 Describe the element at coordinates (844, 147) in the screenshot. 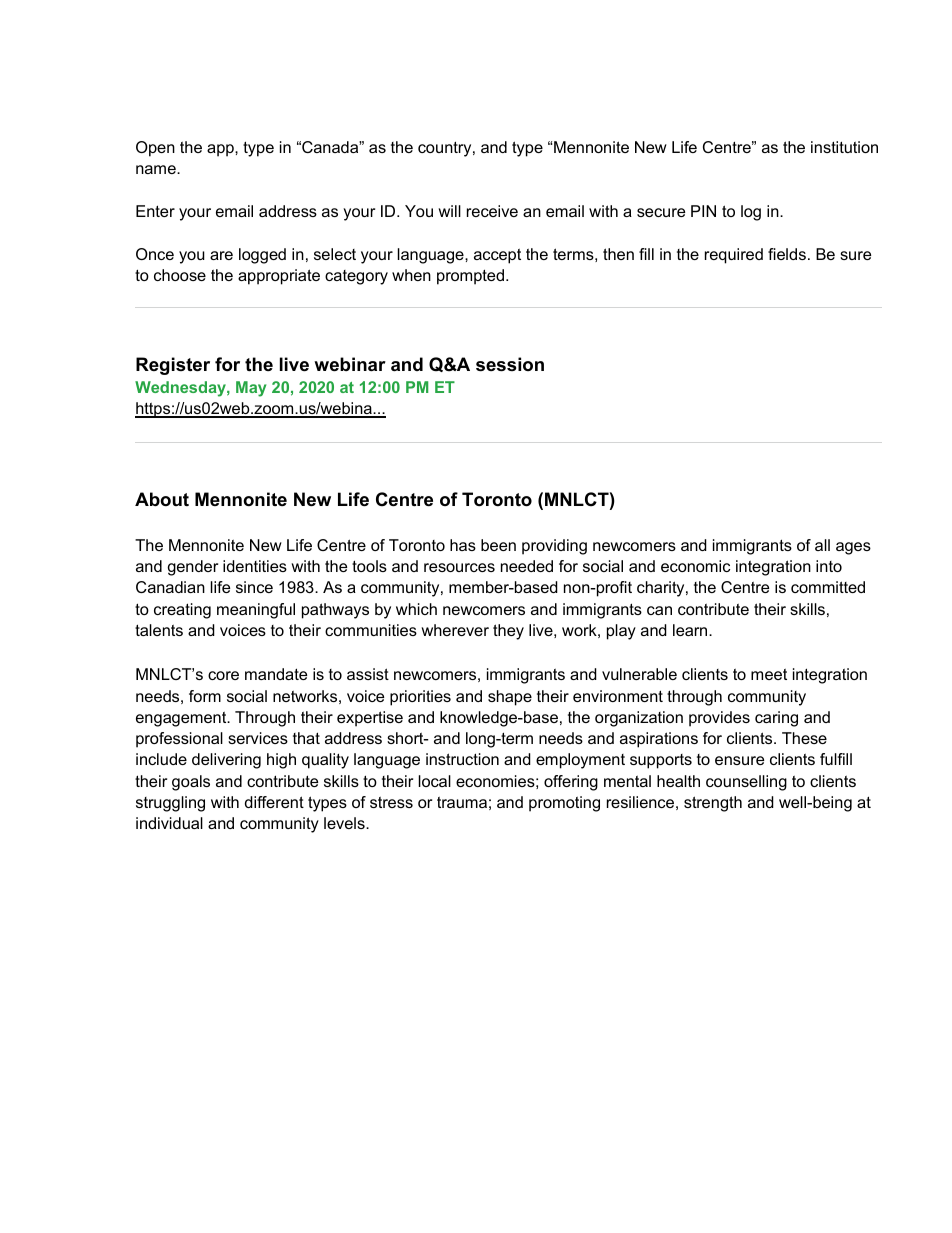

I see `institution` at that location.
